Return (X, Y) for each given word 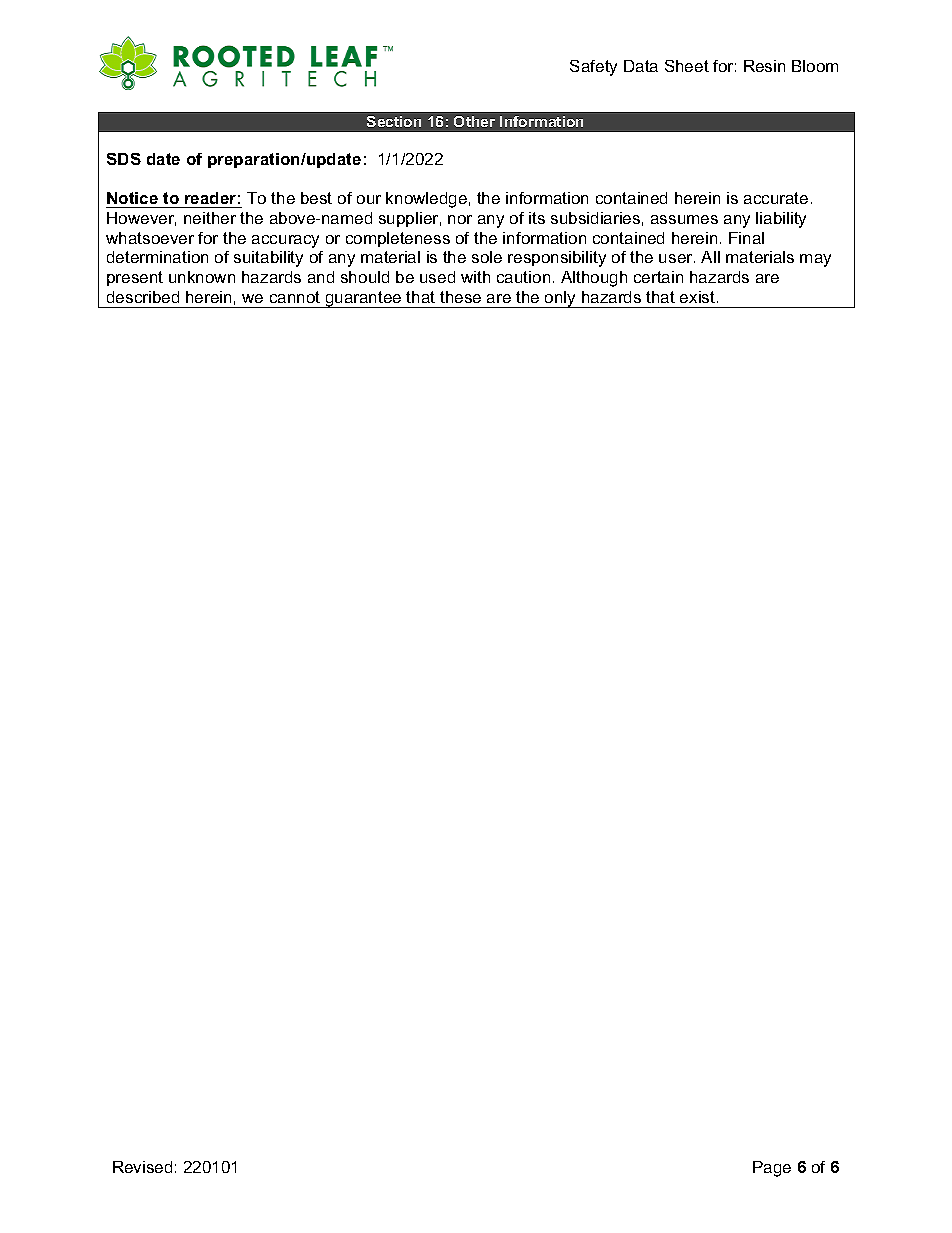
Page (772, 1169)
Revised (142, 1167)
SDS (124, 159)
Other (474, 121)
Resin (764, 66)
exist (699, 297)
